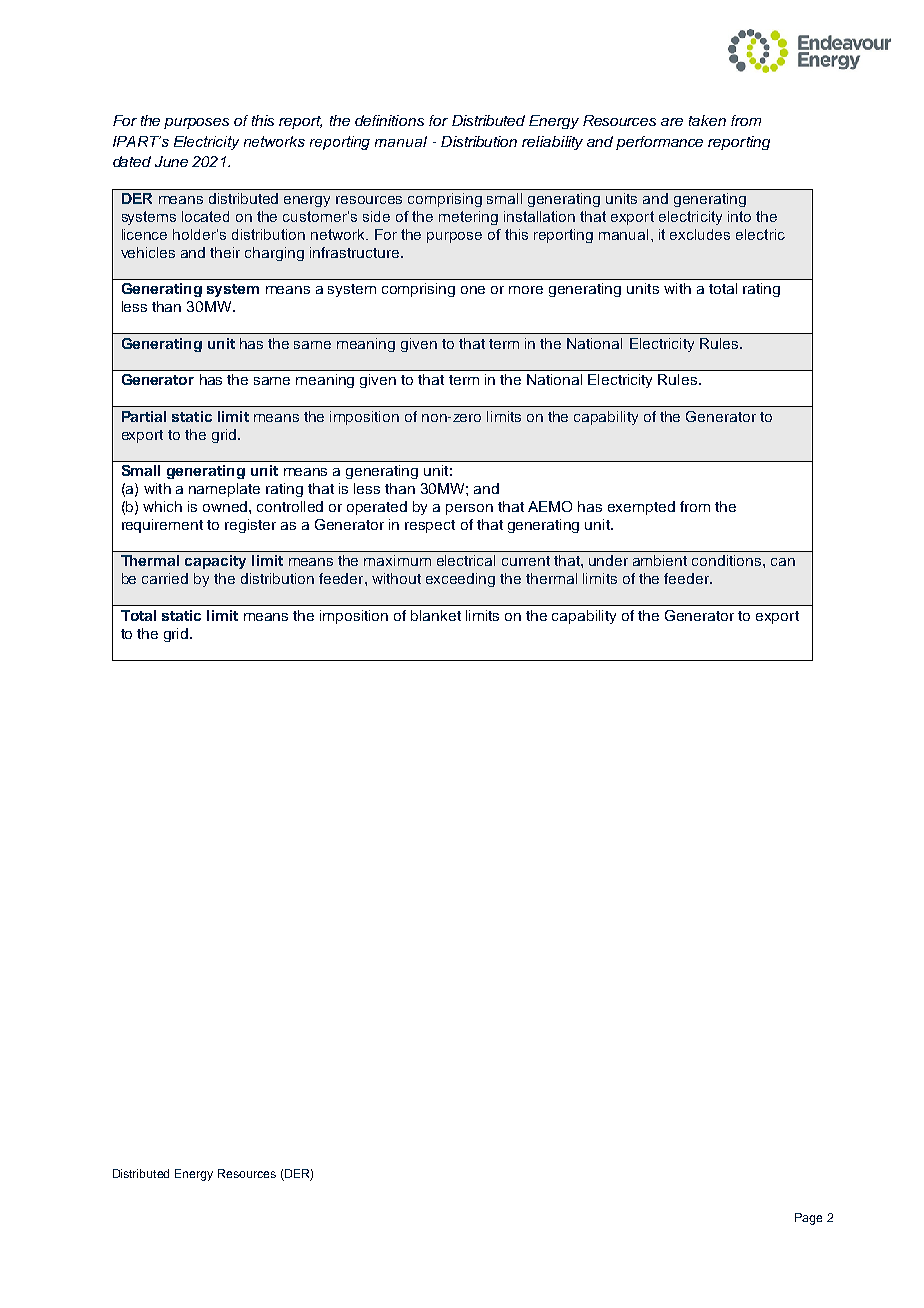 This screenshot has height=1308, width=924. I want to click on conditions, so click(728, 560).
